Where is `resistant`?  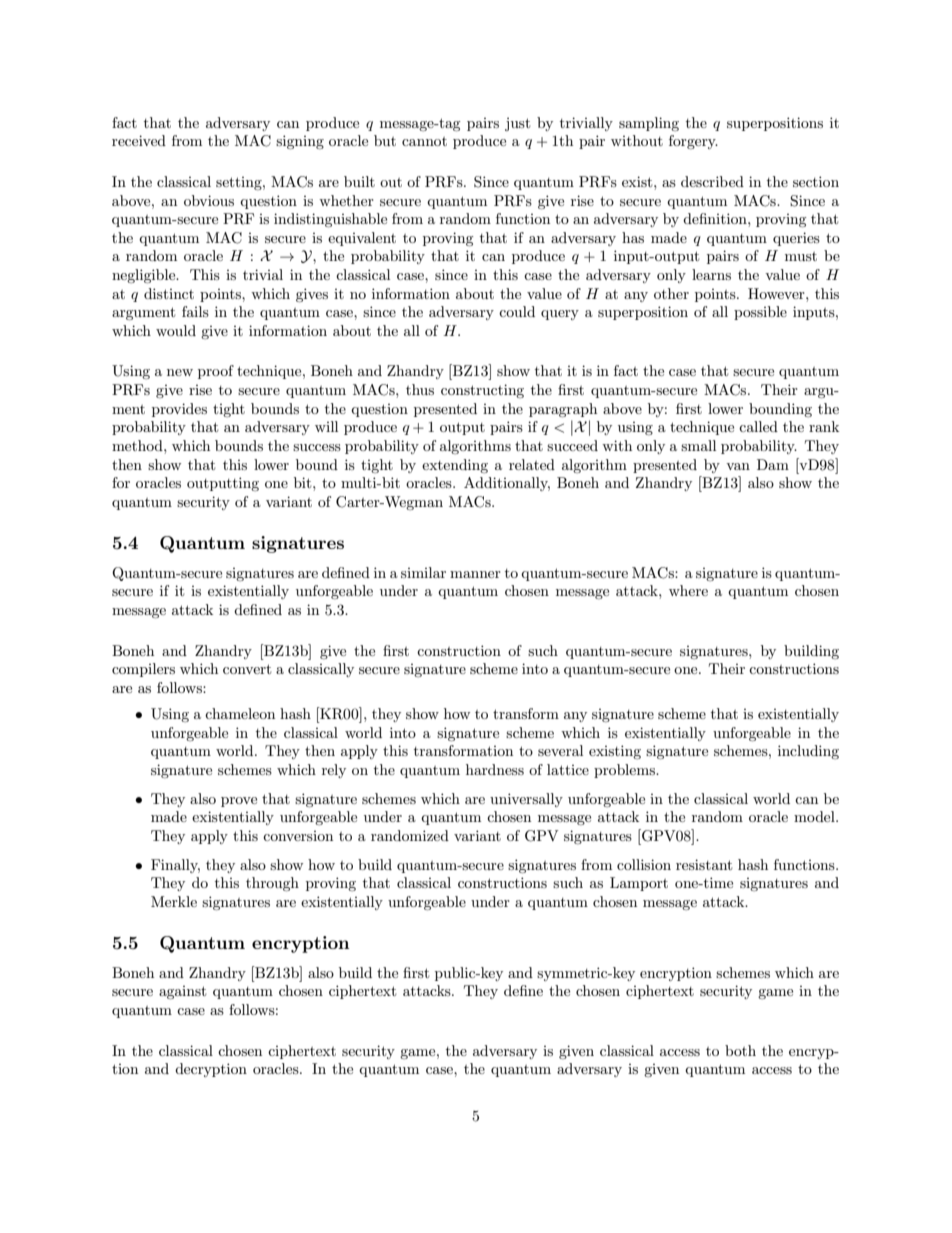 resistant is located at coordinates (704, 864).
